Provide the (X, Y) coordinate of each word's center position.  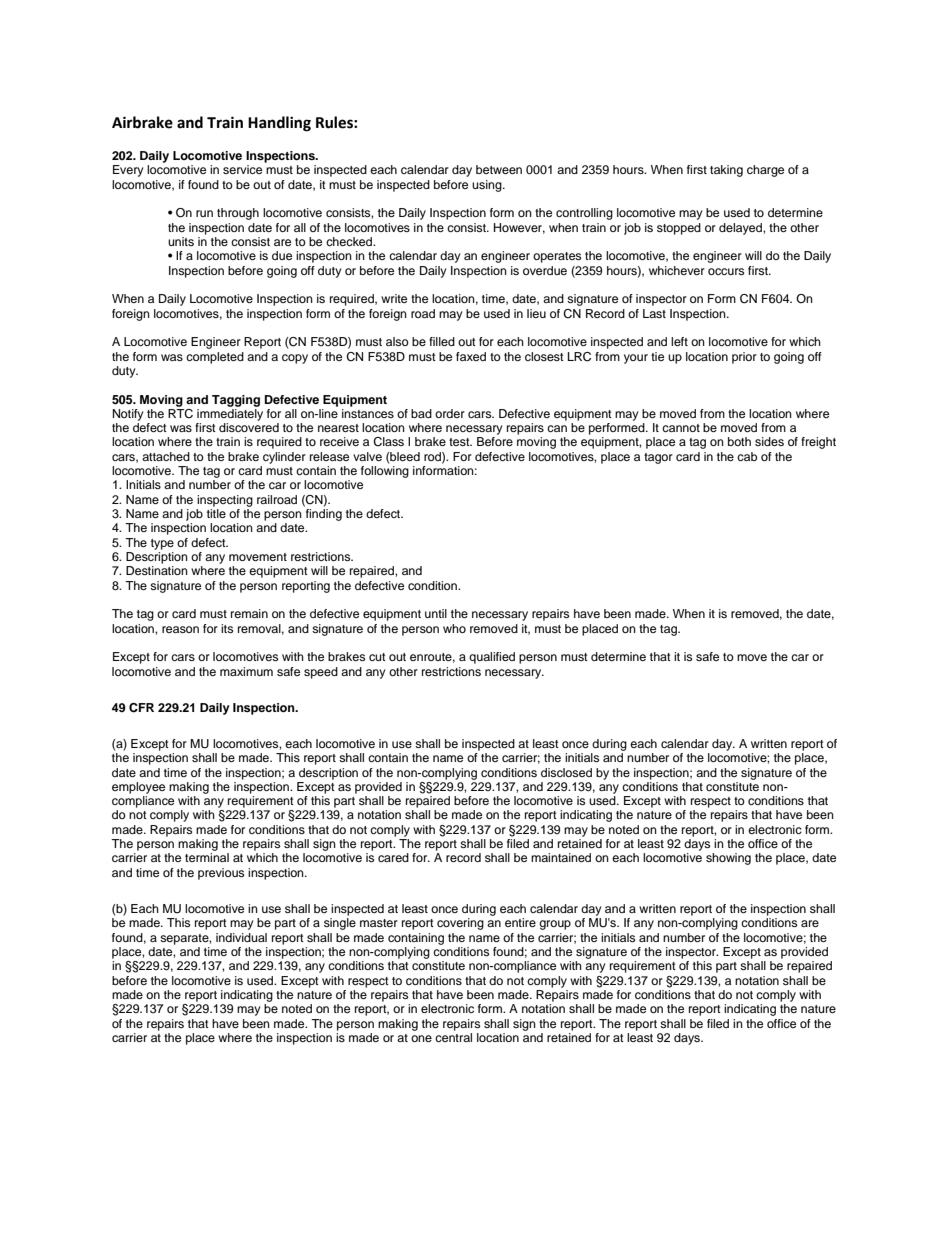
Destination (157, 570)
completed (215, 358)
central (453, 1036)
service (242, 169)
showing (728, 859)
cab (747, 456)
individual (241, 937)
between (499, 169)
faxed (471, 356)
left (679, 341)
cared (393, 857)
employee (138, 788)
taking (726, 171)
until (436, 613)
